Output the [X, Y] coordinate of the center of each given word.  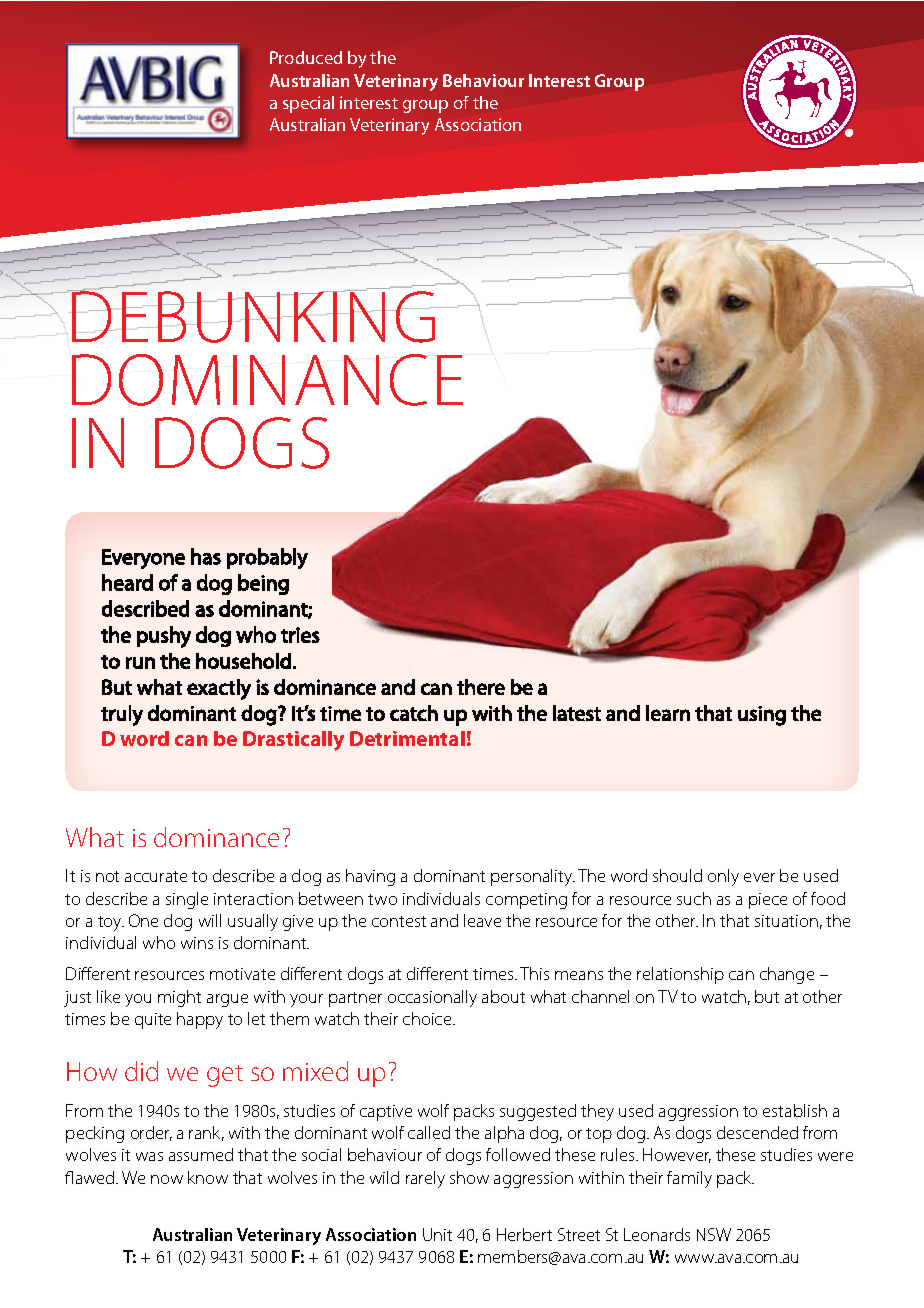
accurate [156, 876]
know [208, 1177]
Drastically [293, 741]
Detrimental [407, 738]
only [723, 877]
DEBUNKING [254, 316]
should [677, 875]
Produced [306, 57]
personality [533, 877]
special [308, 104]
